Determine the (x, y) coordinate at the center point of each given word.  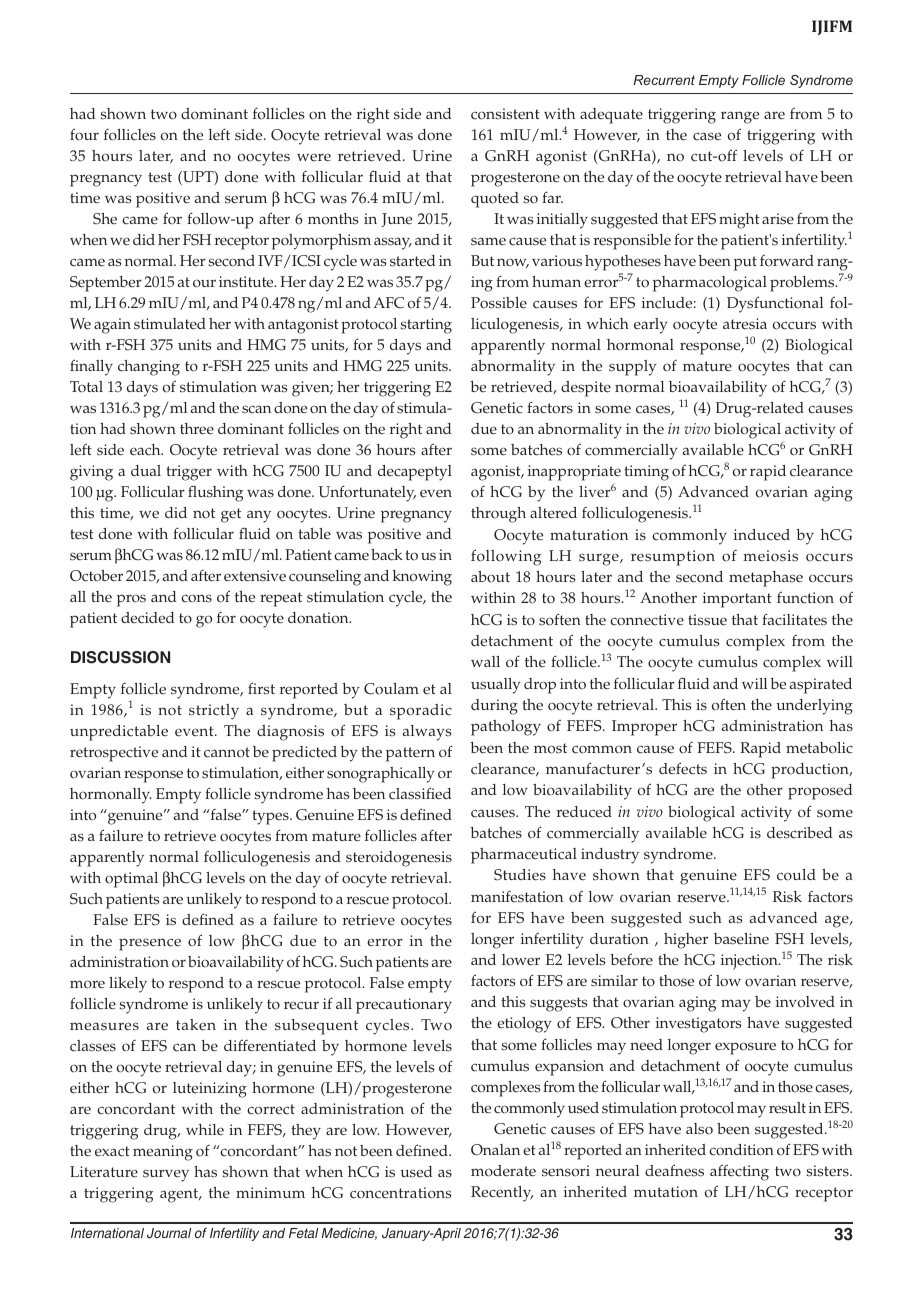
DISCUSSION (120, 657)
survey (166, 1175)
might (739, 221)
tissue (707, 620)
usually (496, 686)
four (84, 134)
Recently (502, 1194)
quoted (495, 200)
